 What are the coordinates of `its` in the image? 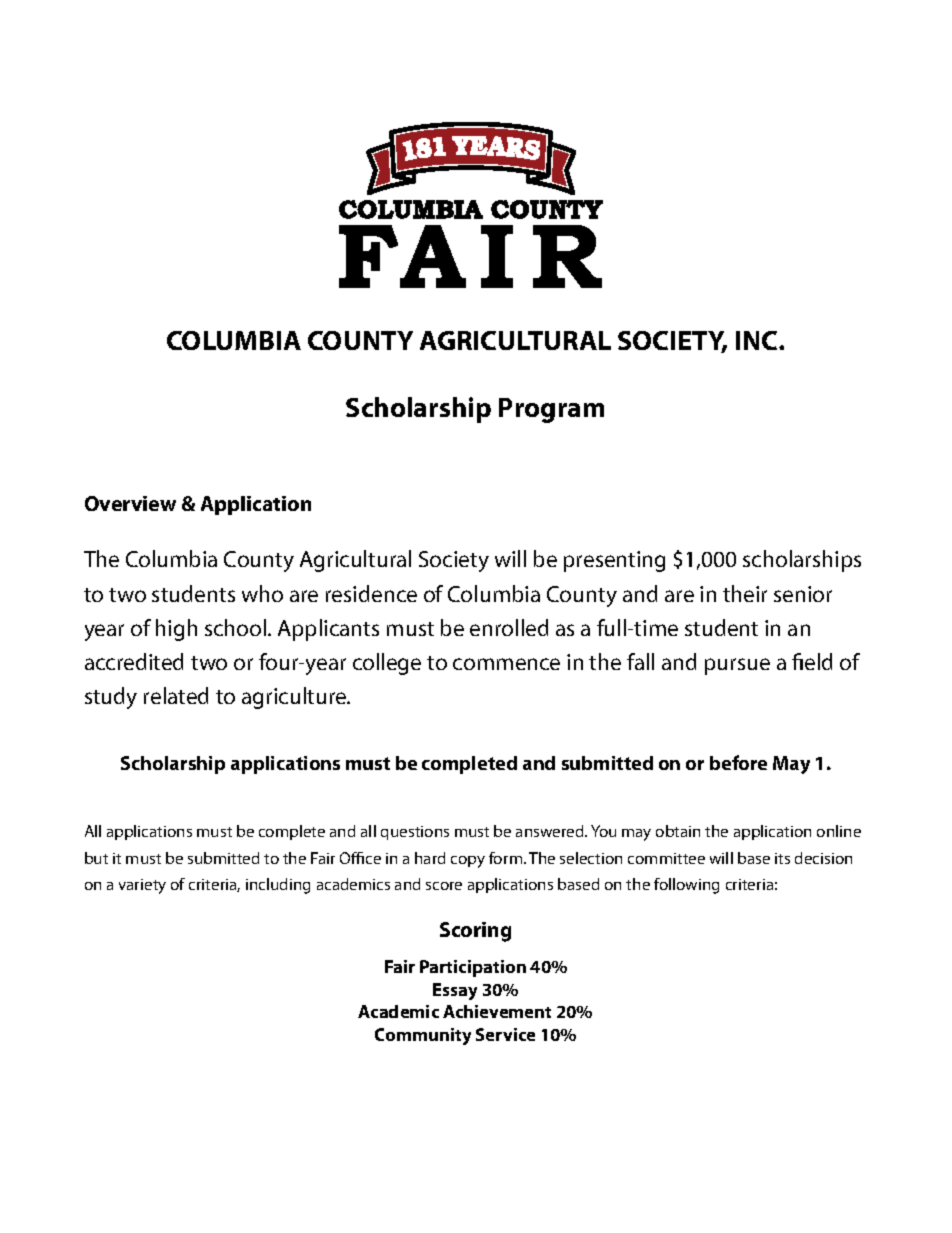 It's located at (782, 858).
